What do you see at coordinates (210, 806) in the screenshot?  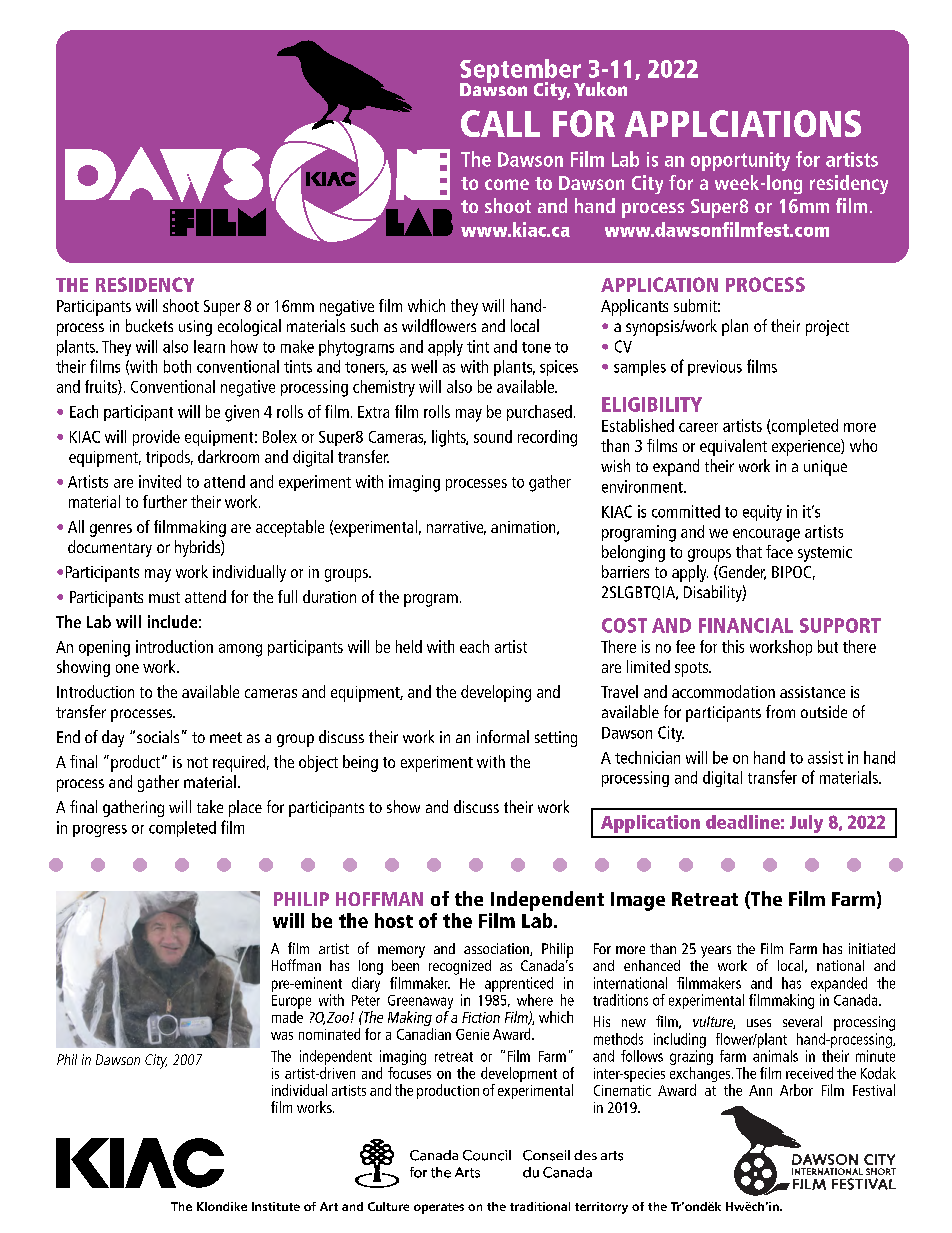 I see `take` at bounding box center [210, 806].
